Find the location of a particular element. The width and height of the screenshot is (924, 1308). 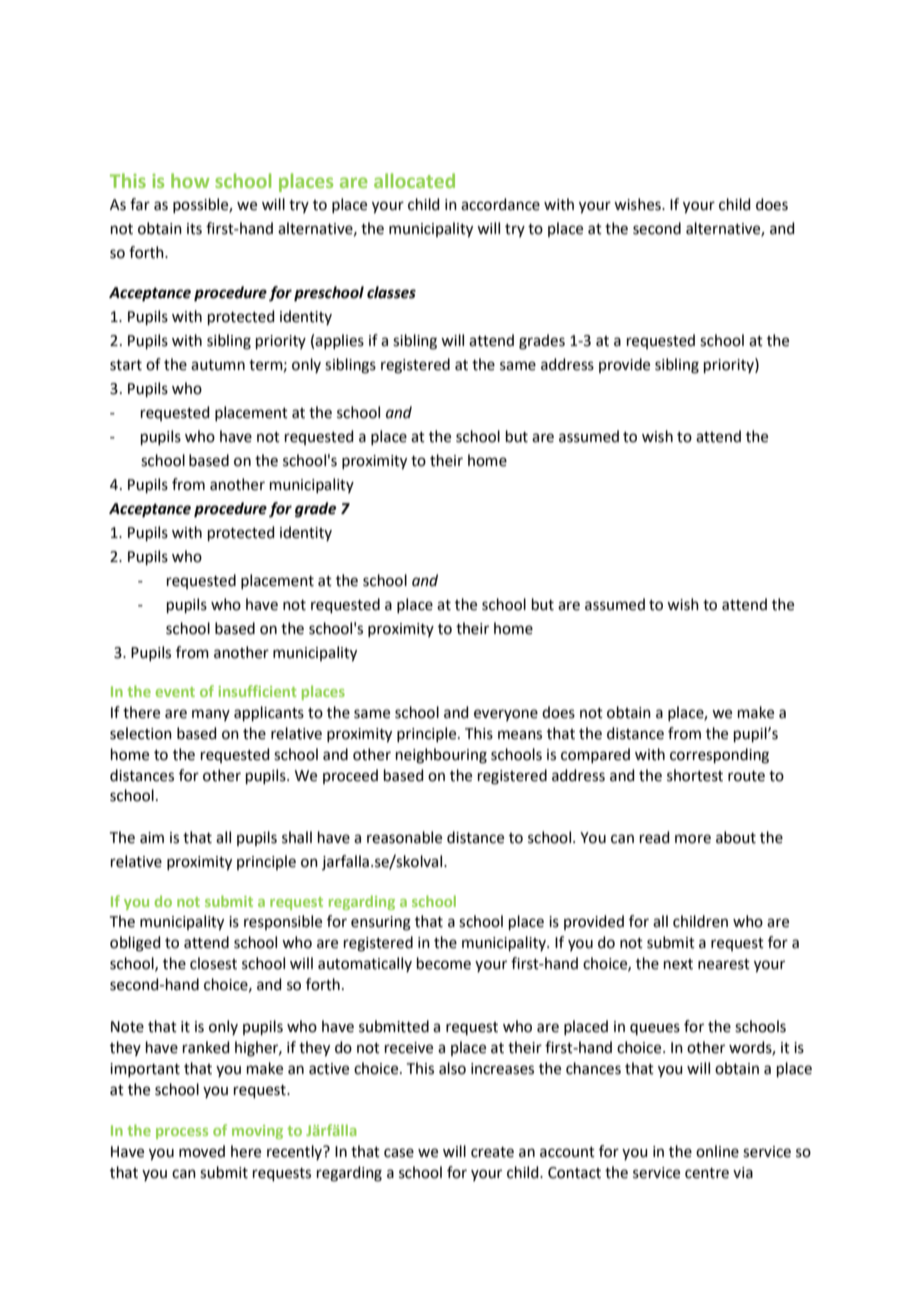

accordance is located at coordinates (500, 204).
